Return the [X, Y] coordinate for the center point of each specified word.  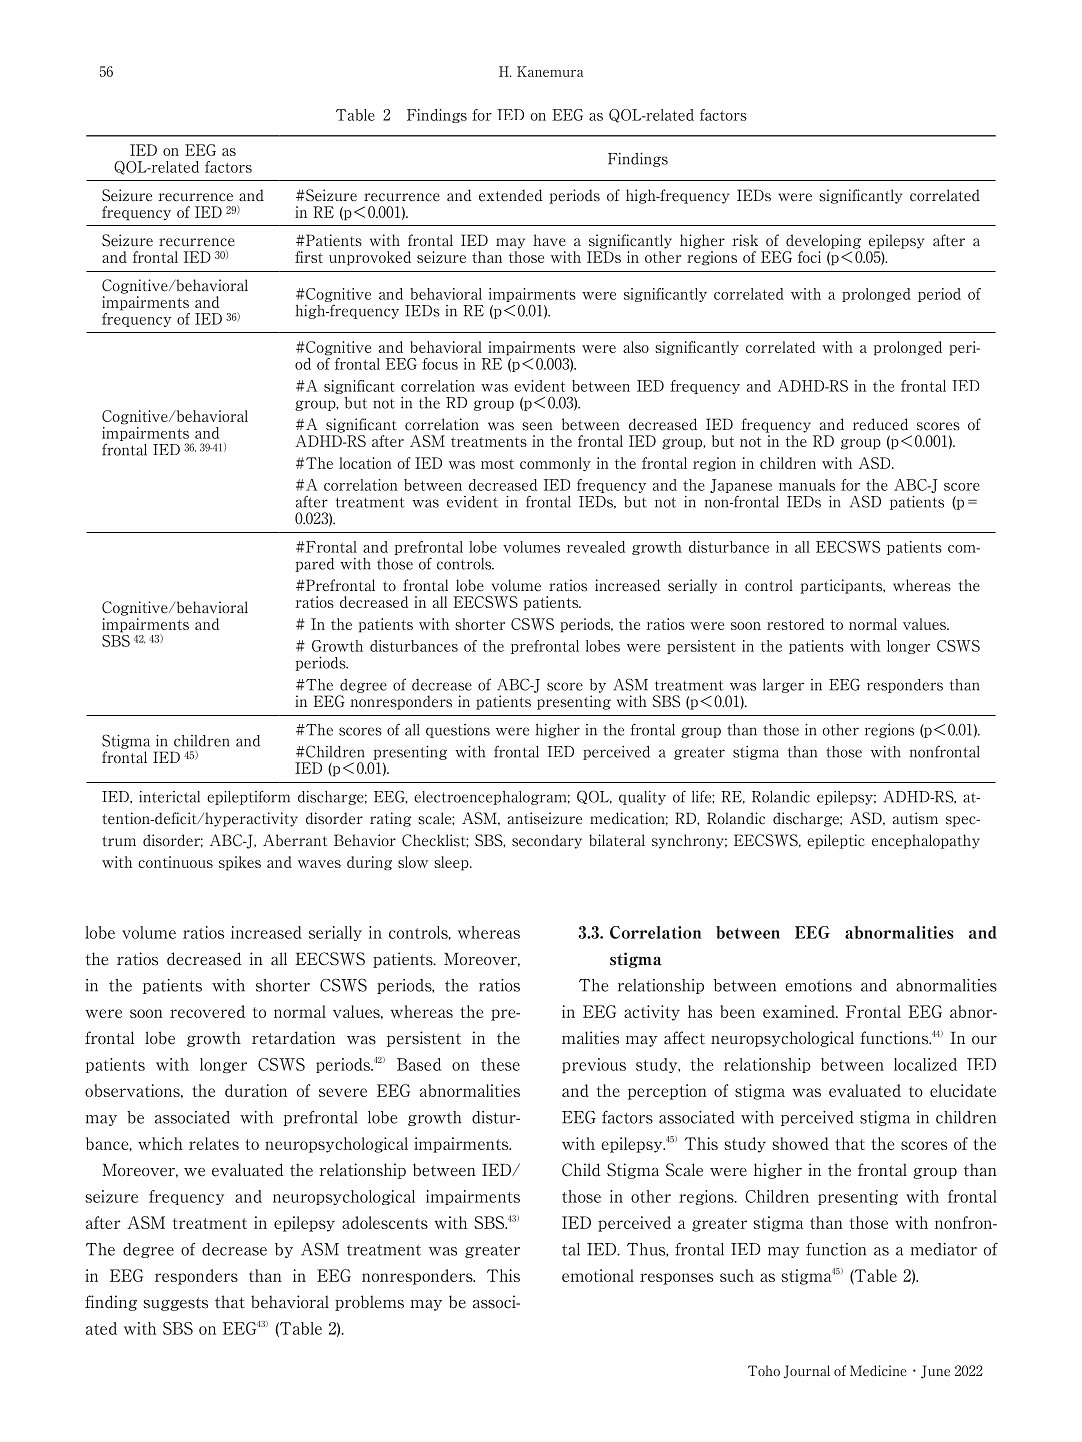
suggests [176, 1304]
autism [915, 818]
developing [823, 241]
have [549, 240]
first [309, 257]
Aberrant [295, 840]
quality [642, 798]
